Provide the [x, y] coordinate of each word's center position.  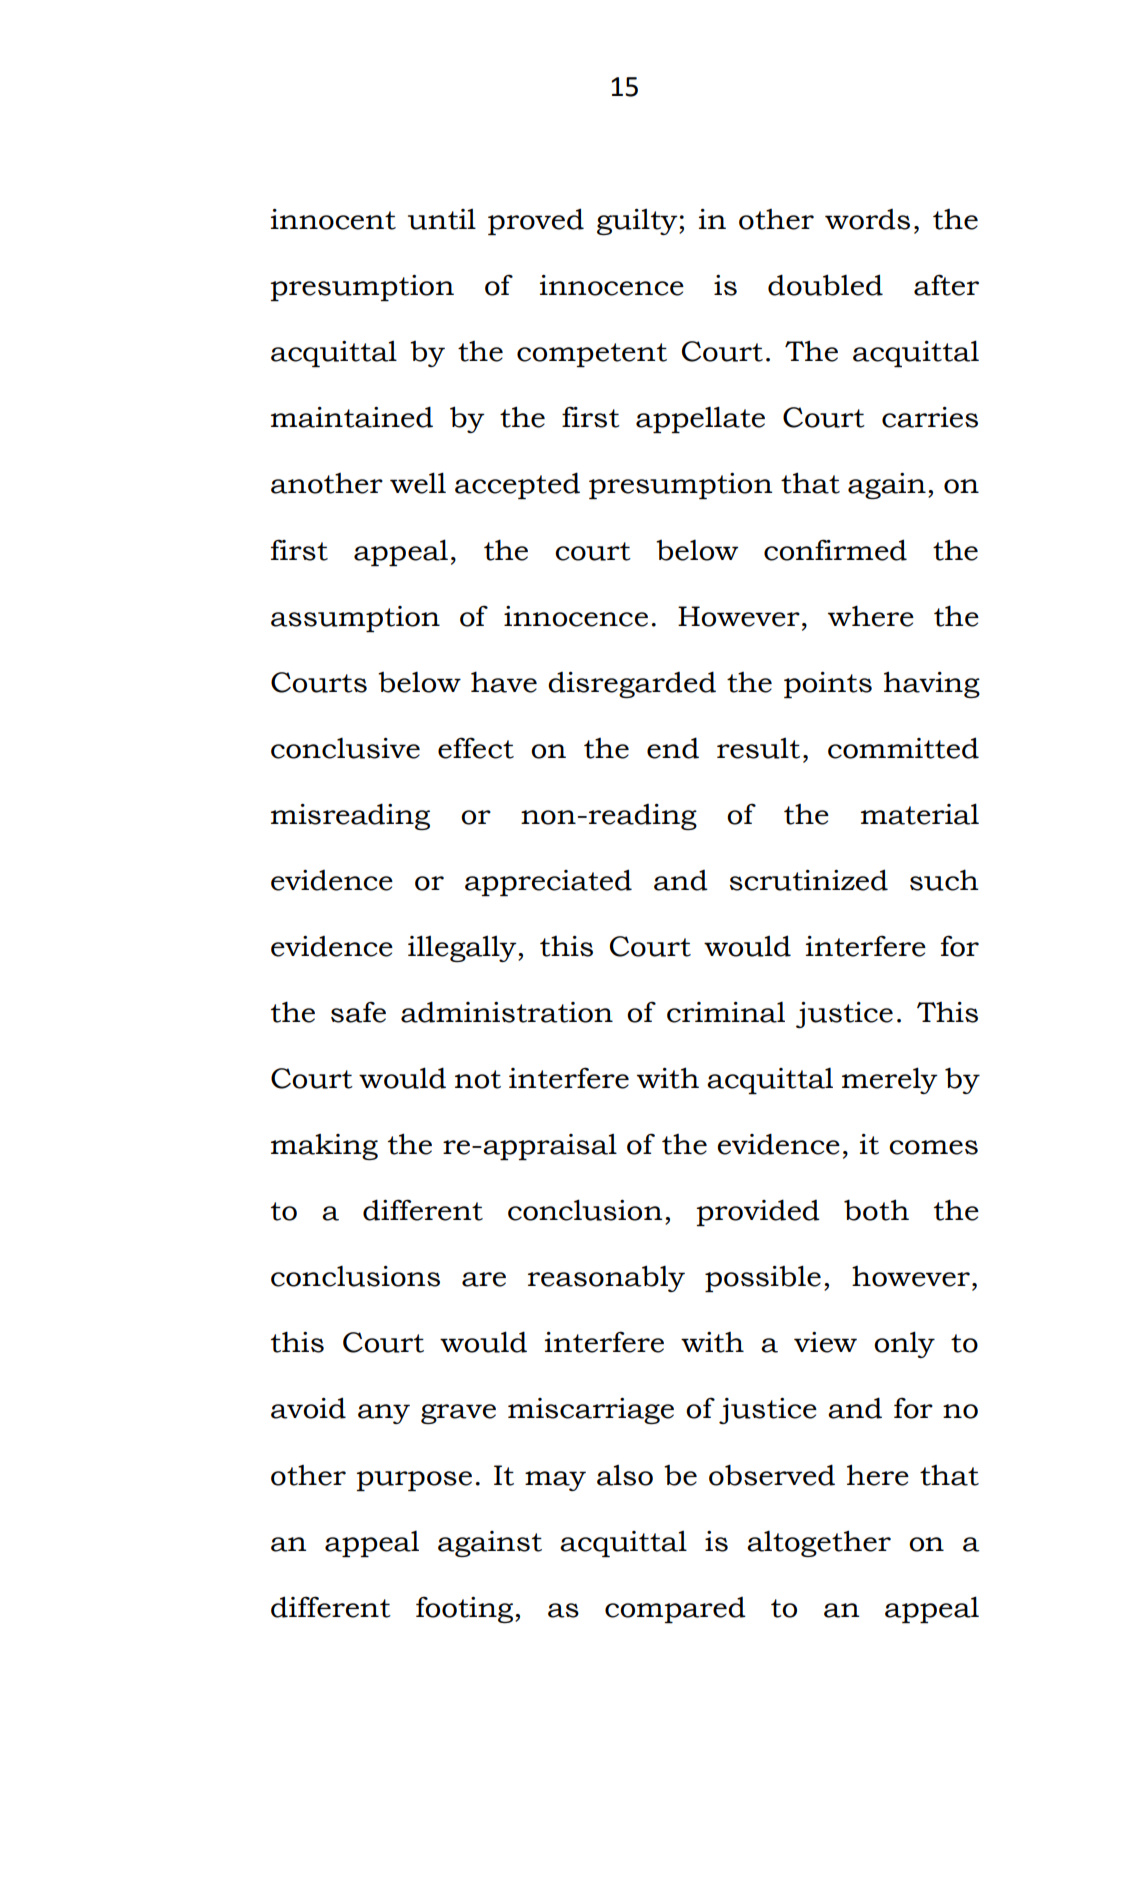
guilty [638, 222]
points [828, 685]
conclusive [345, 748]
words [867, 219]
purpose [414, 1481]
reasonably [606, 1278]
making [324, 1147]
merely [890, 1080]
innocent [333, 219]
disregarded [632, 684]
